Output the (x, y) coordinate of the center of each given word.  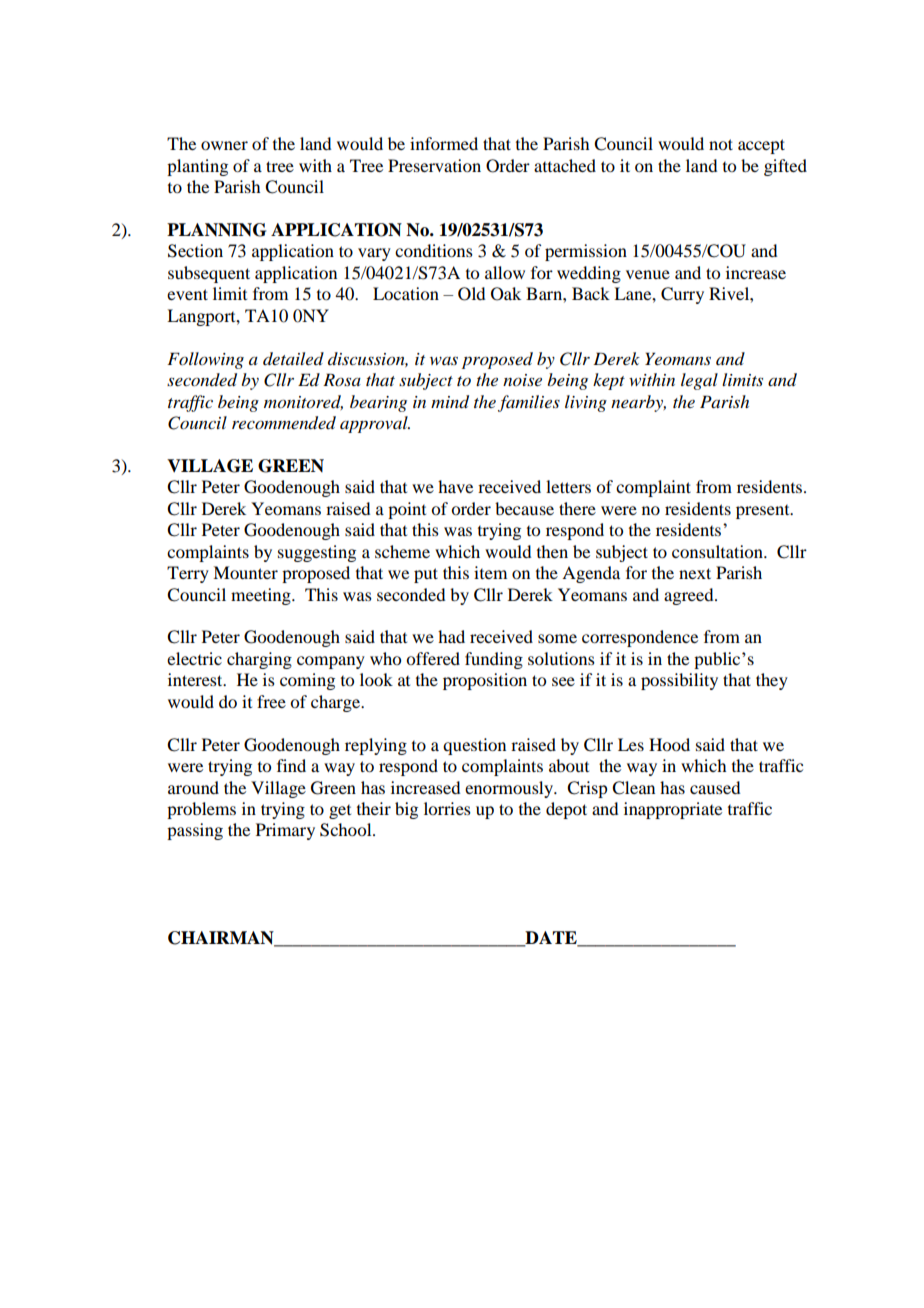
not (721, 144)
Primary (285, 831)
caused (715, 787)
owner (224, 145)
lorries (447, 808)
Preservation (434, 165)
